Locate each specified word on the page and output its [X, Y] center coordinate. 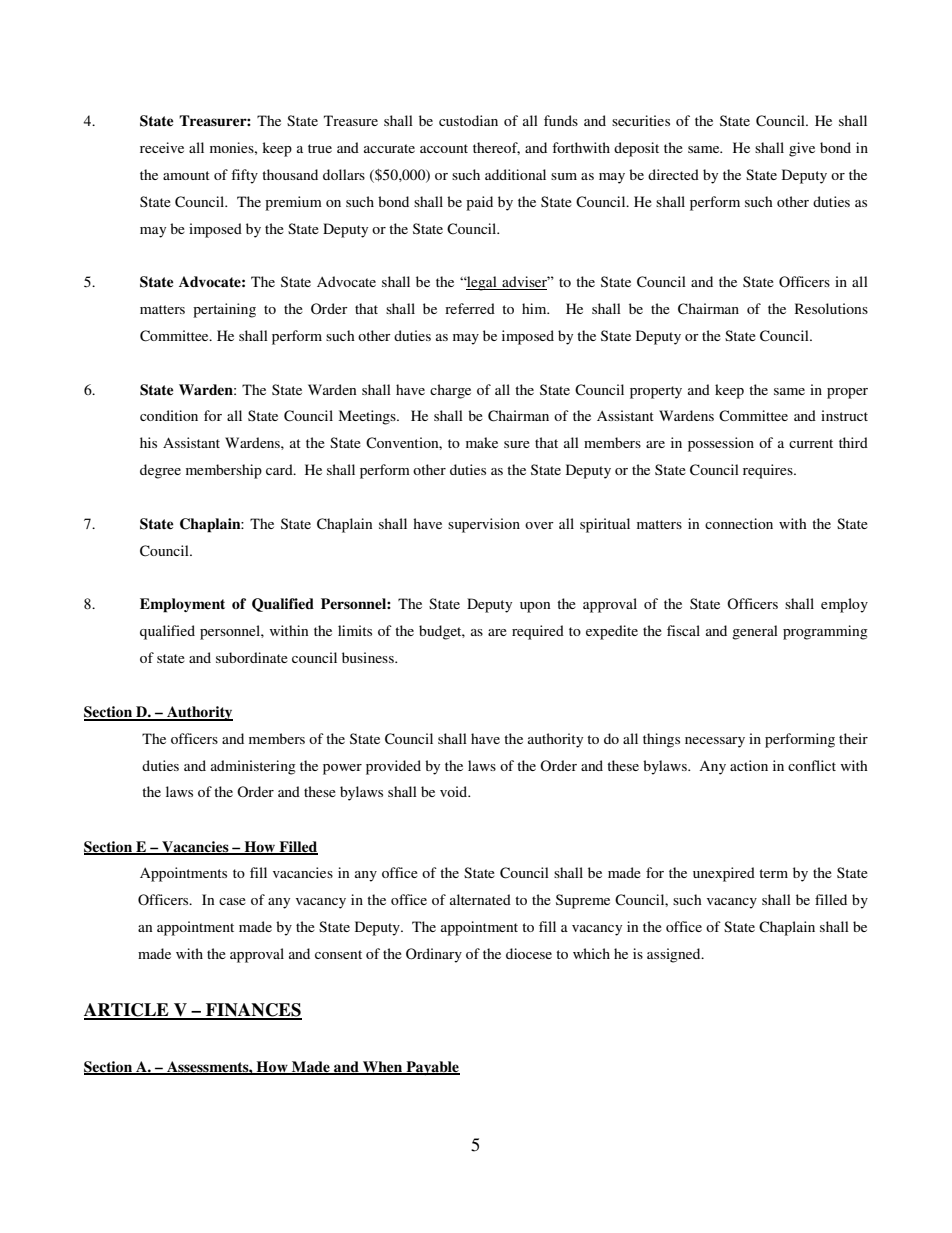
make [482, 442]
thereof [496, 148]
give [802, 149]
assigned [675, 955]
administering [253, 767]
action [749, 765]
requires [769, 471]
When [383, 1067]
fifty [244, 176]
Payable [432, 1068]
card [280, 469]
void [455, 791]
